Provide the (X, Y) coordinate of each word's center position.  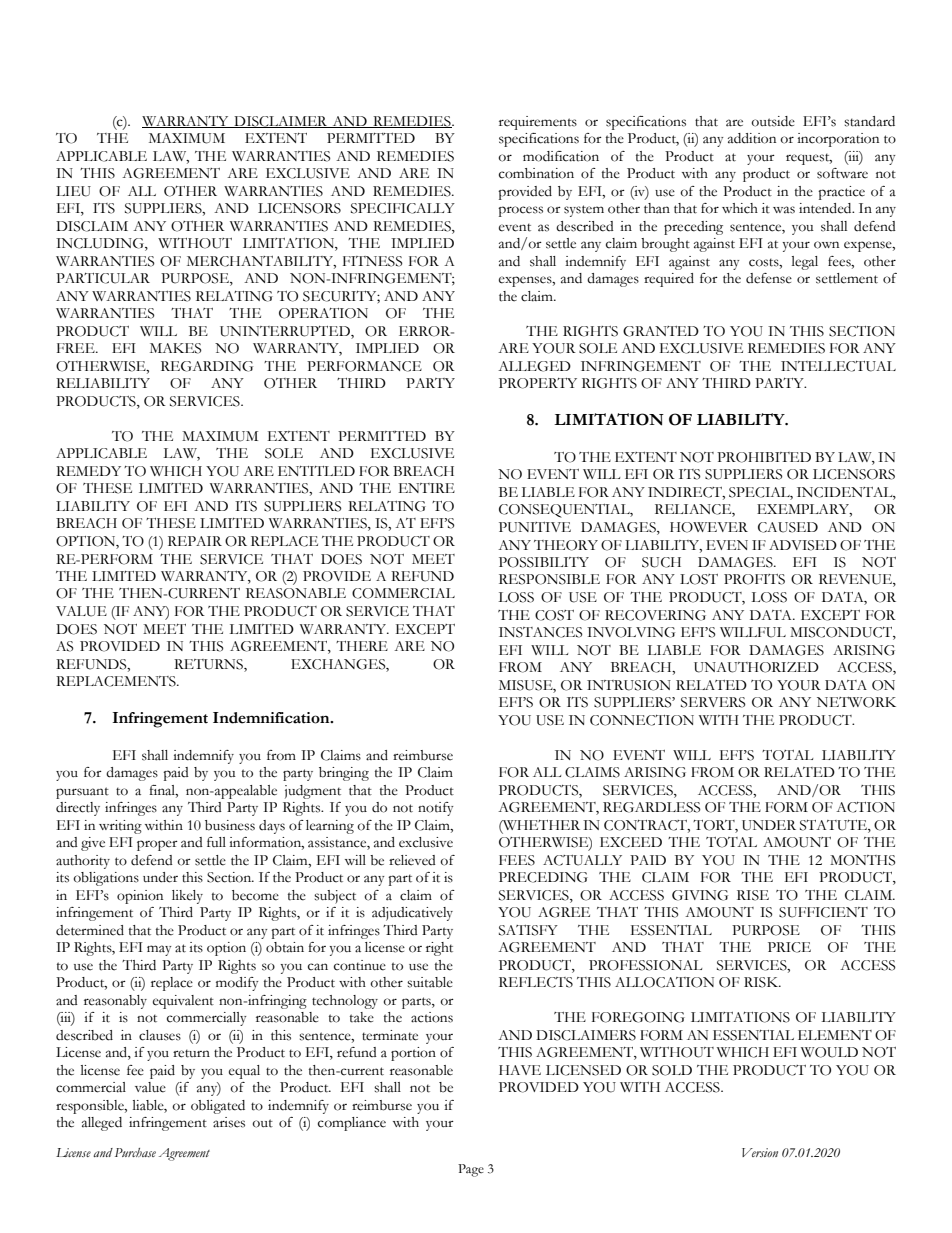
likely (187, 897)
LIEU (73, 191)
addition (752, 138)
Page (471, 1170)
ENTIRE (427, 488)
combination (536, 173)
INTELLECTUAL (838, 366)
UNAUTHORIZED (756, 667)
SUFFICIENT (823, 912)
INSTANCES (541, 632)
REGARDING (207, 366)
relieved (412, 860)
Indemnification (272, 718)
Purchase (135, 1152)
